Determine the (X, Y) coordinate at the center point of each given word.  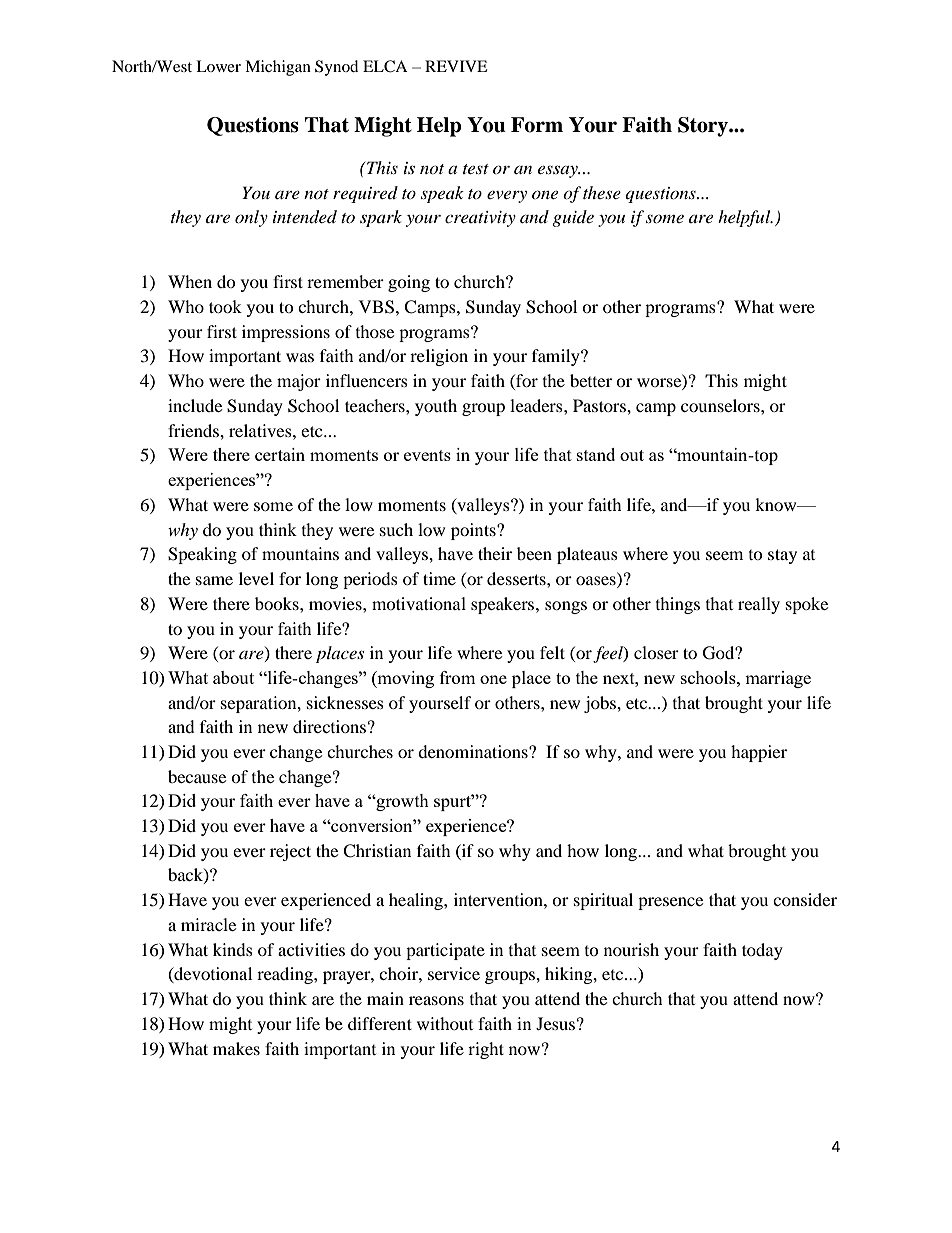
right (486, 1050)
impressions (286, 333)
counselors (721, 405)
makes (236, 1048)
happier (759, 753)
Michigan (278, 68)
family (557, 357)
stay (782, 556)
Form (537, 125)
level (256, 578)
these (602, 192)
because (197, 776)
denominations (474, 751)
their (495, 553)
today (762, 951)
